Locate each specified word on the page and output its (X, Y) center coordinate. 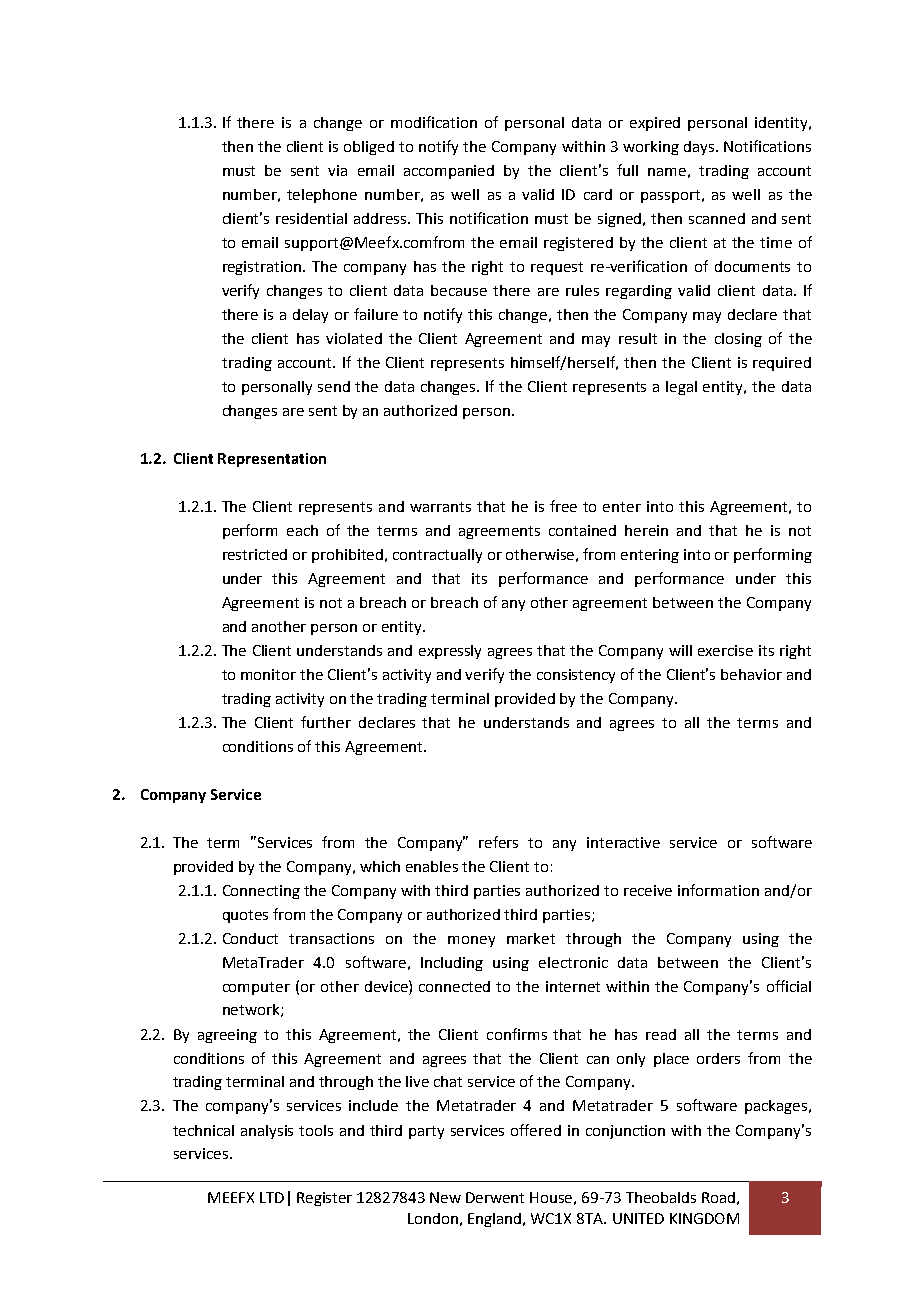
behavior (751, 674)
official (789, 986)
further (326, 722)
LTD (272, 1197)
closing (738, 340)
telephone (322, 196)
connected (454, 986)
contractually (437, 556)
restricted (255, 554)
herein (646, 530)
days (700, 148)
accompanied (449, 172)
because (459, 290)
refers (498, 842)
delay (310, 316)
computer (256, 988)
